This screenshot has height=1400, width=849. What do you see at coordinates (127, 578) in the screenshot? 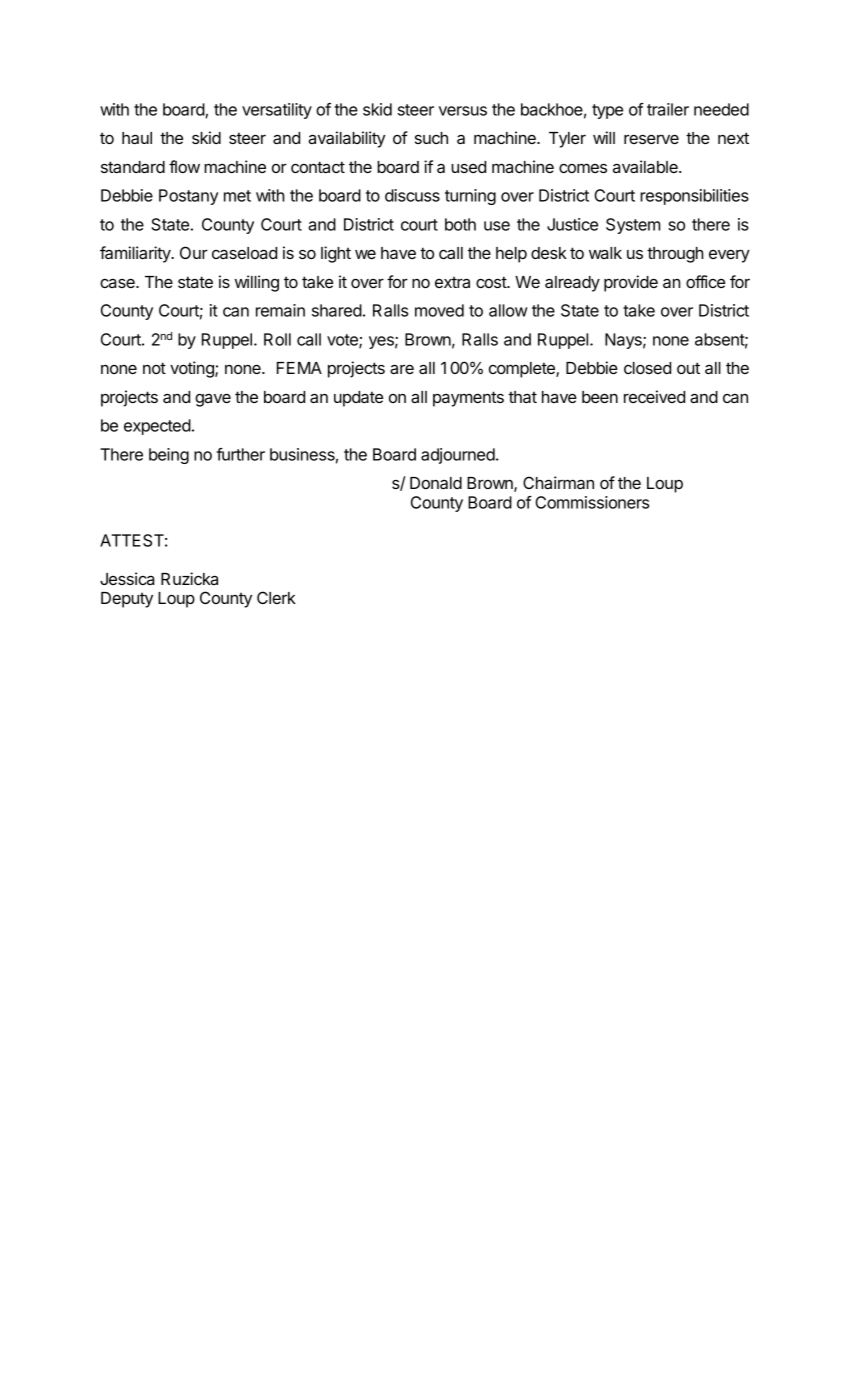
I see `Jessica` at bounding box center [127, 578].
